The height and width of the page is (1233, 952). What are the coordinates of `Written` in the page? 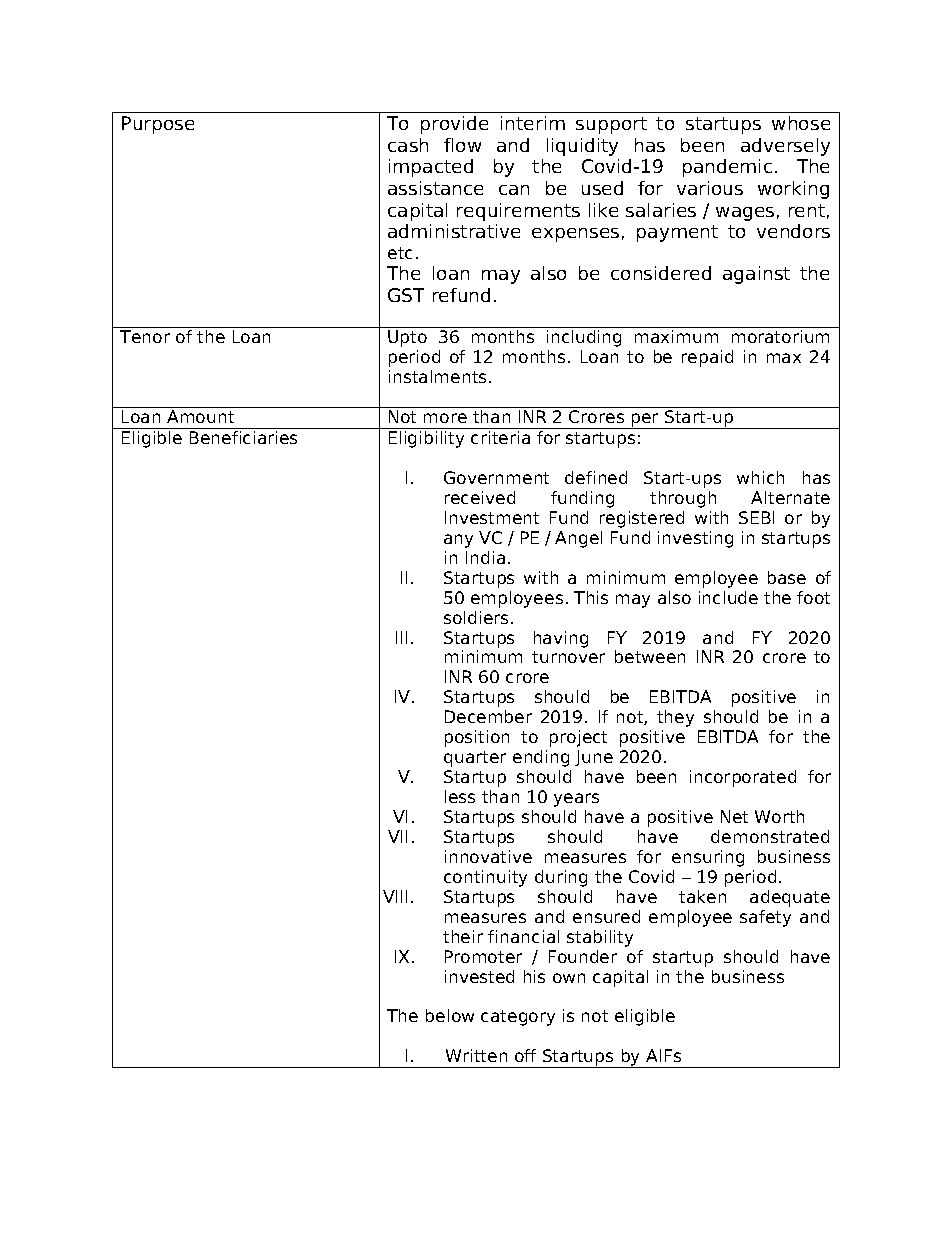 It's located at (476, 1055).
